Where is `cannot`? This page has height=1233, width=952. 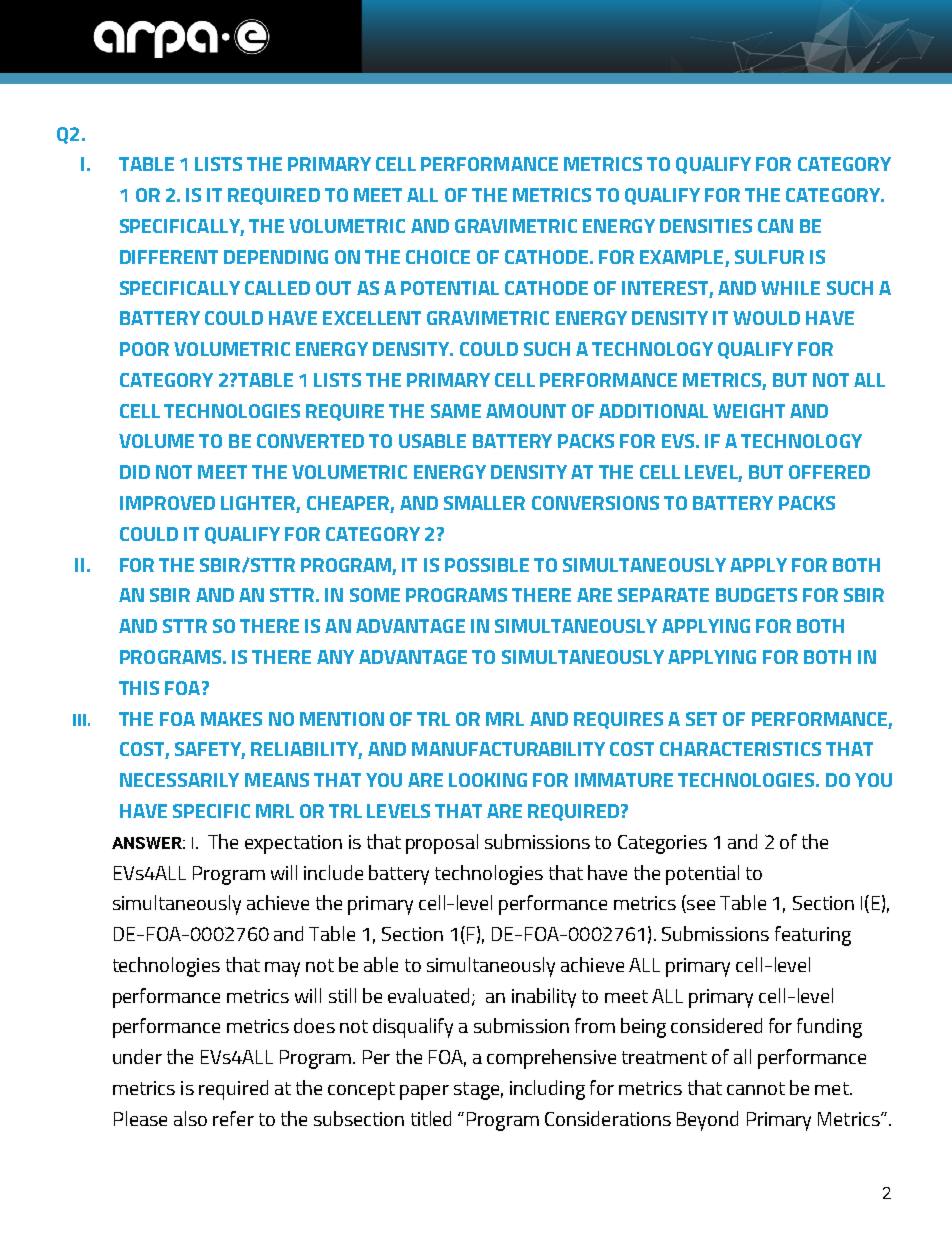 cannot is located at coordinates (756, 1088).
